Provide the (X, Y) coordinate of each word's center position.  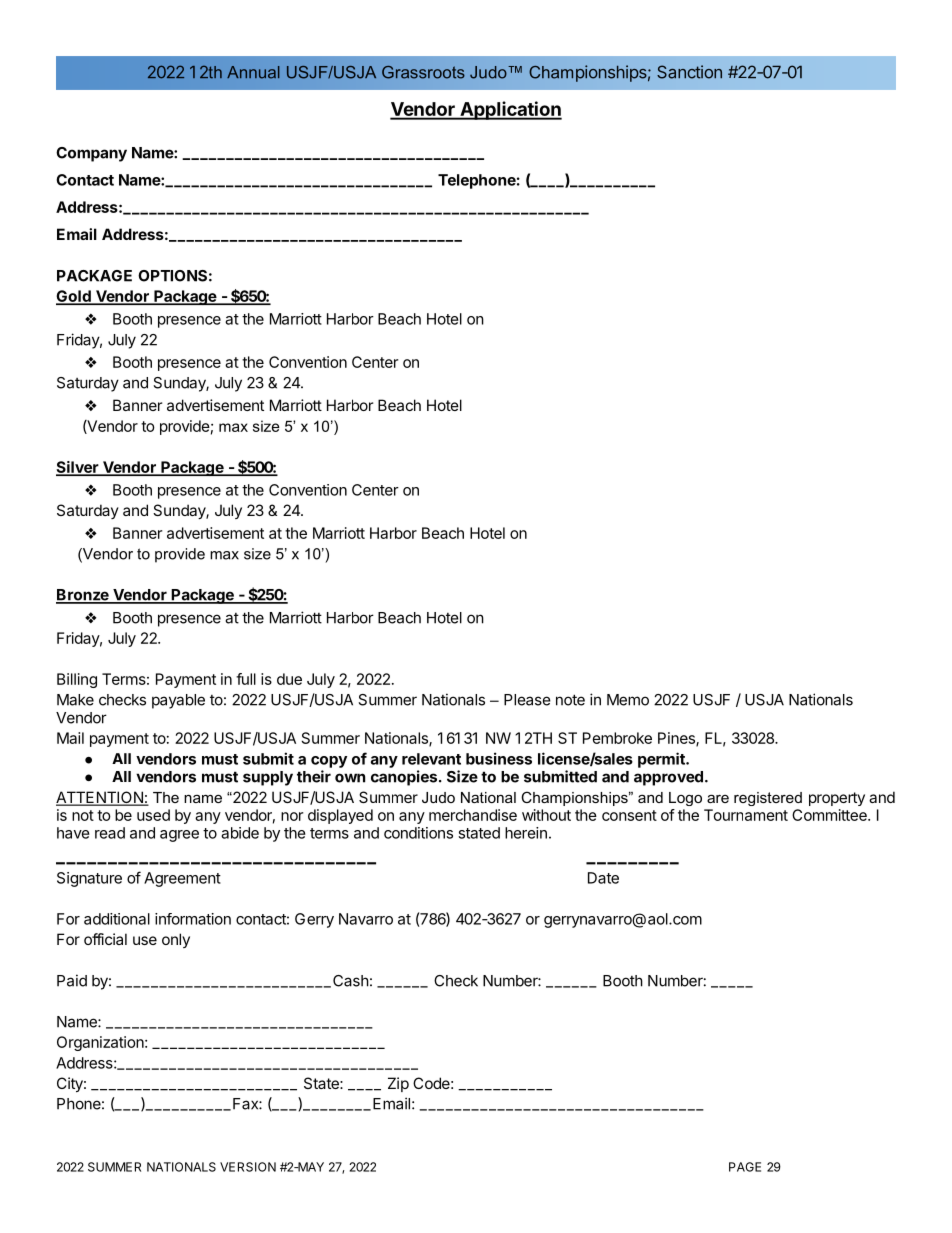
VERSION (248, 1167)
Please (527, 700)
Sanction (689, 72)
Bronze (83, 596)
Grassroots (423, 72)
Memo (628, 700)
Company (91, 154)
